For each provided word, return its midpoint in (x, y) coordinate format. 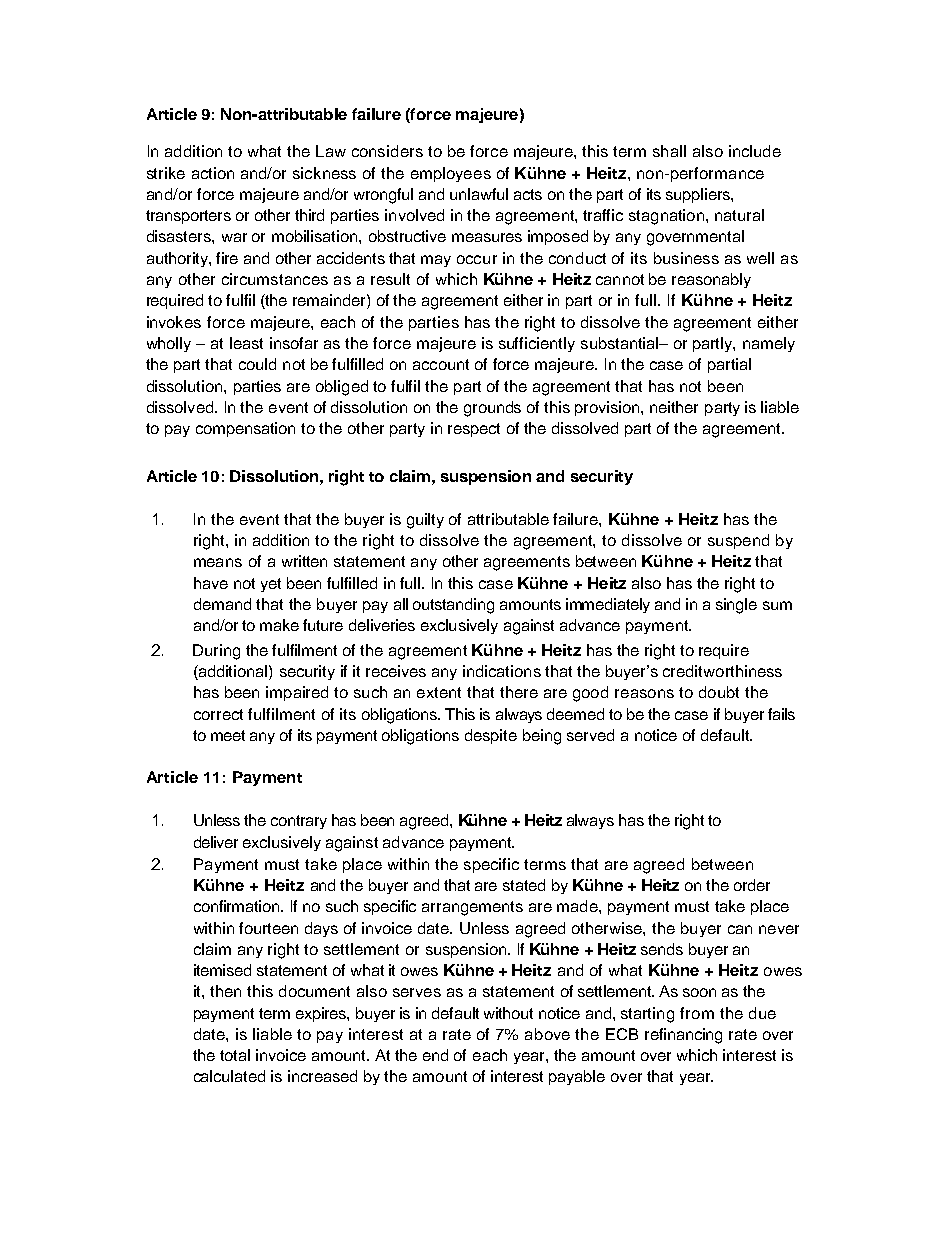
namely (769, 344)
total (235, 1055)
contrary (299, 822)
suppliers (699, 195)
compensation (245, 429)
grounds (492, 409)
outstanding (453, 606)
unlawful (479, 194)
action (213, 173)
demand (222, 604)
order (752, 885)
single (736, 606)
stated (524, 885)
